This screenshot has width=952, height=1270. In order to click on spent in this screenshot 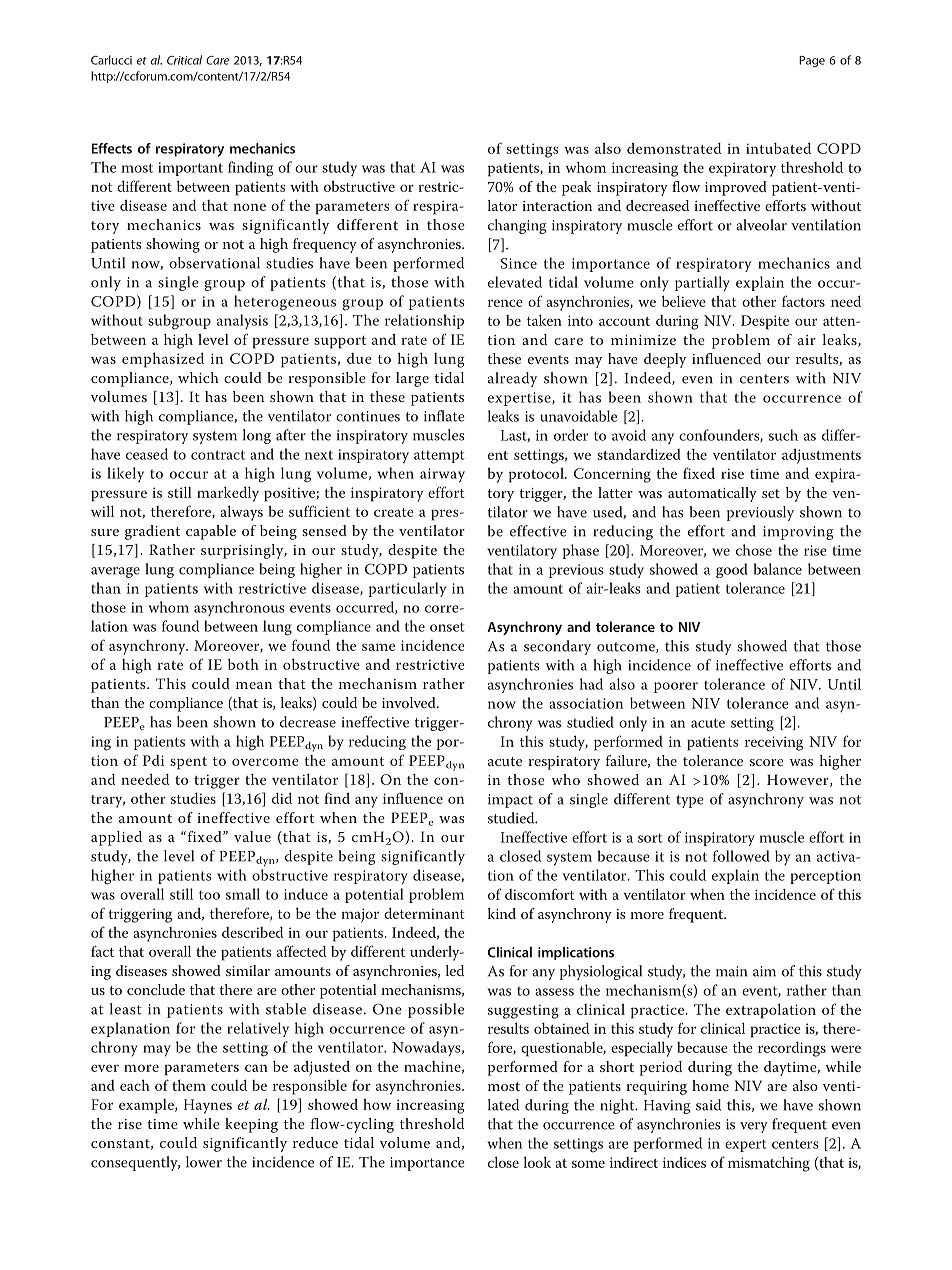, I will do `click(188, 763)`.
